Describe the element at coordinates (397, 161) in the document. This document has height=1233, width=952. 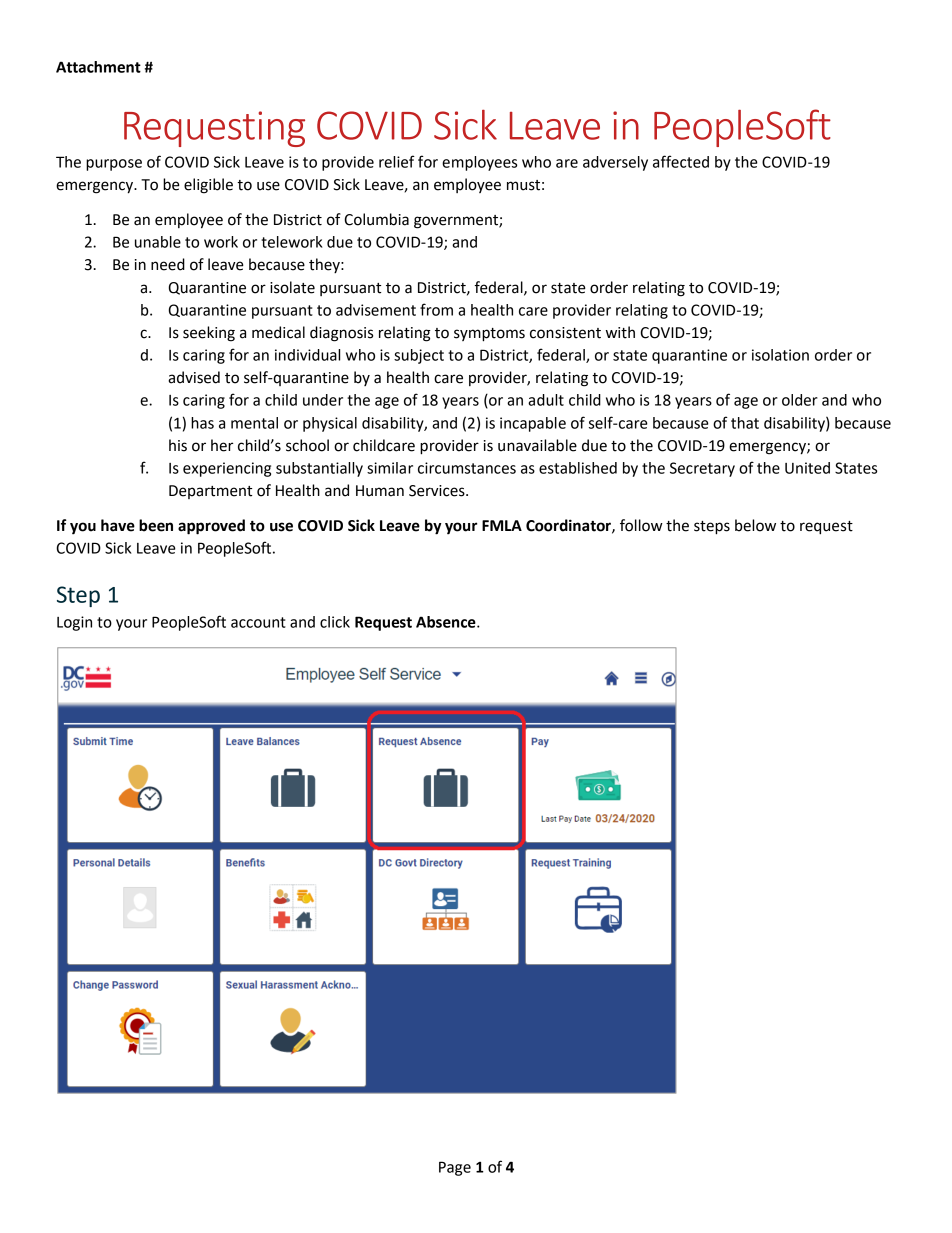
I see `relief` at that location.
